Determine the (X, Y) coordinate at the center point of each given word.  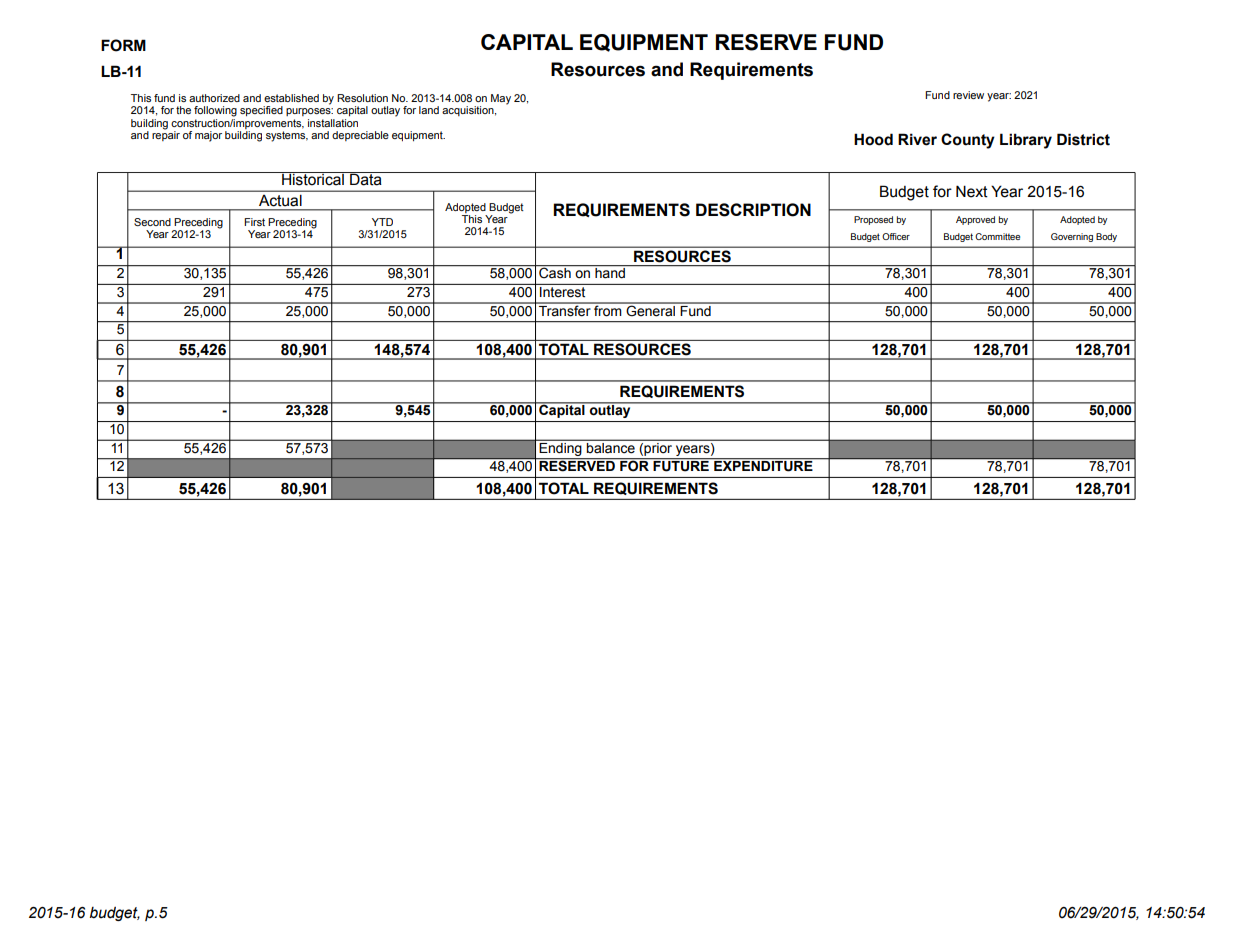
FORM (123, 45)
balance (611, 447)
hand (610, 273)
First (254, 222)
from (608, 310)
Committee (997, 236)
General (650, 310)
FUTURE (681, 465)
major (208, 136)
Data (366, 179)
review (968, 95)
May (501, 99)
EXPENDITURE (763, 465)
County (968, 141)
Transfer (565, 310)
